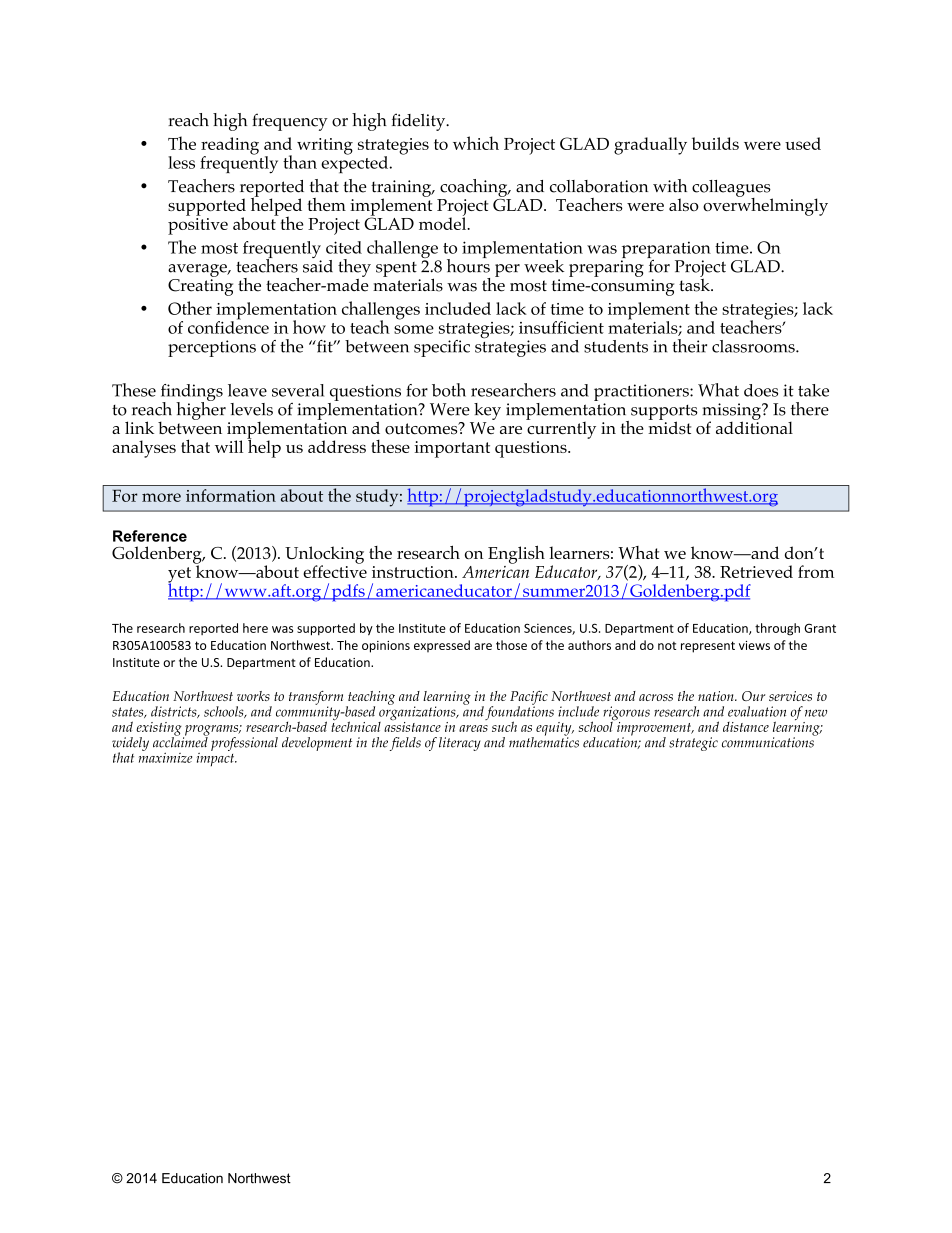  What do you see at coordinates (754, 427) in the page?
I see `additional` at bounding box center [754, 427].
